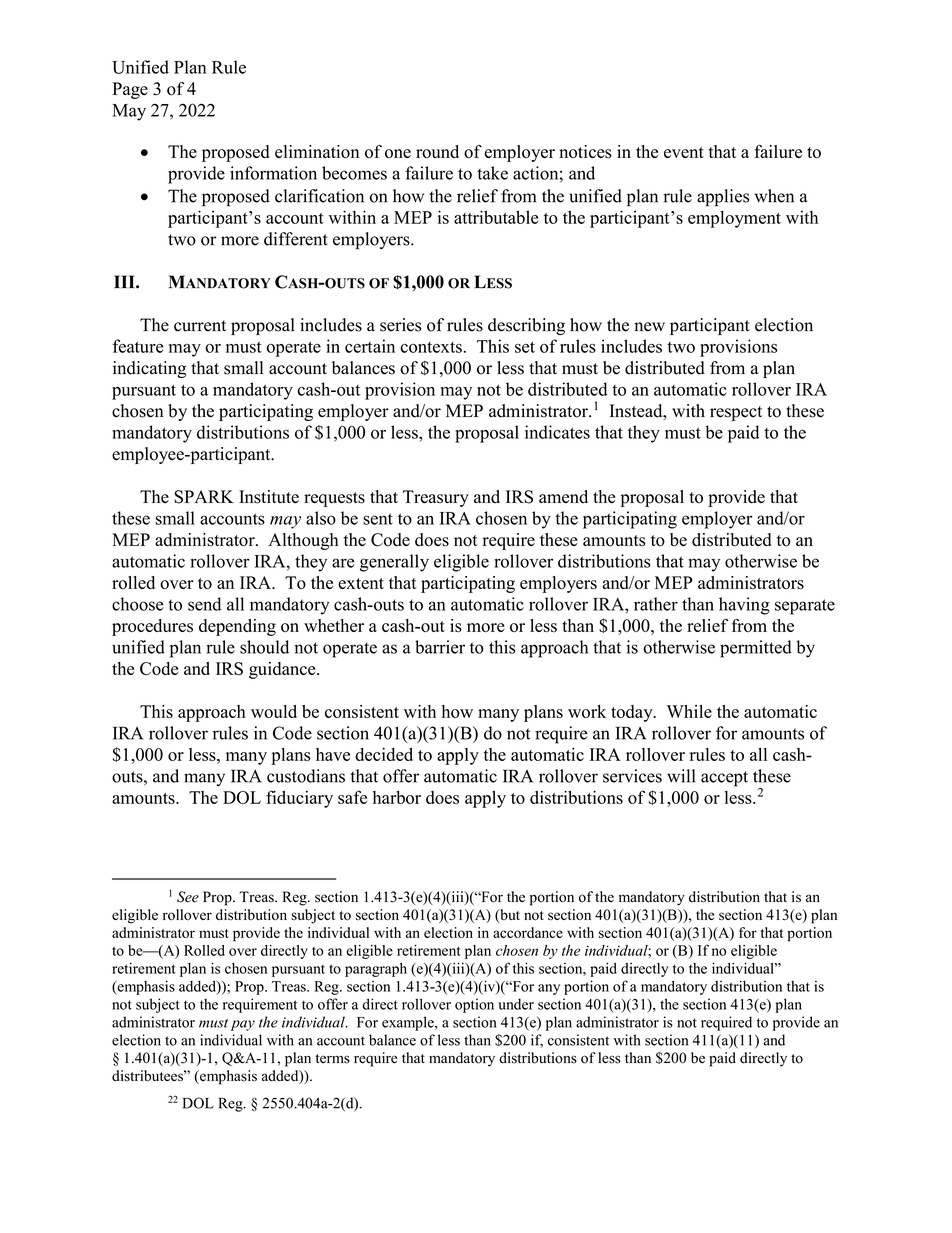 The image size is (952, 1233). I want to click on new, so click(649, 327).
